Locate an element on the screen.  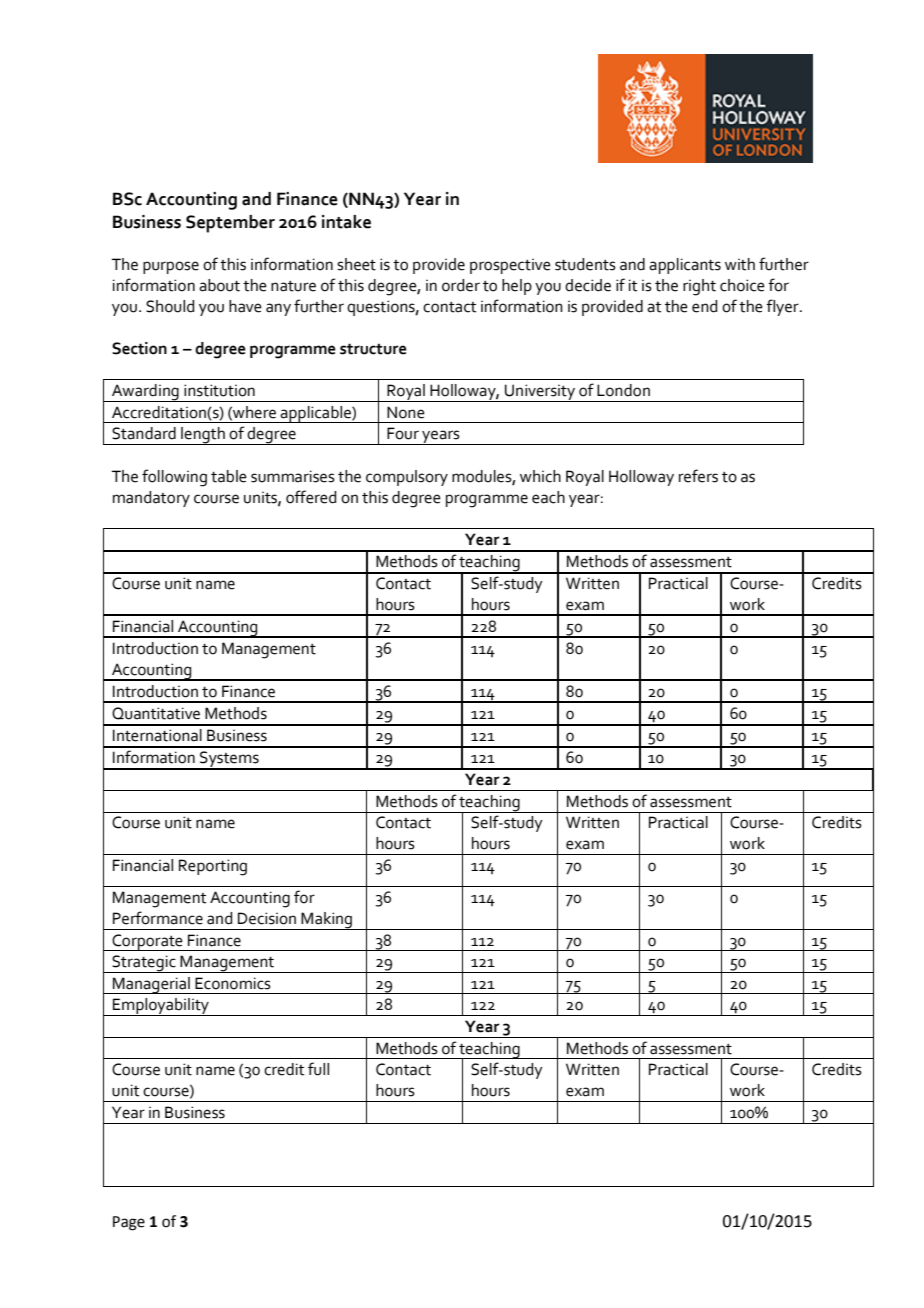
Economics is located at coordinates (233, 983).
